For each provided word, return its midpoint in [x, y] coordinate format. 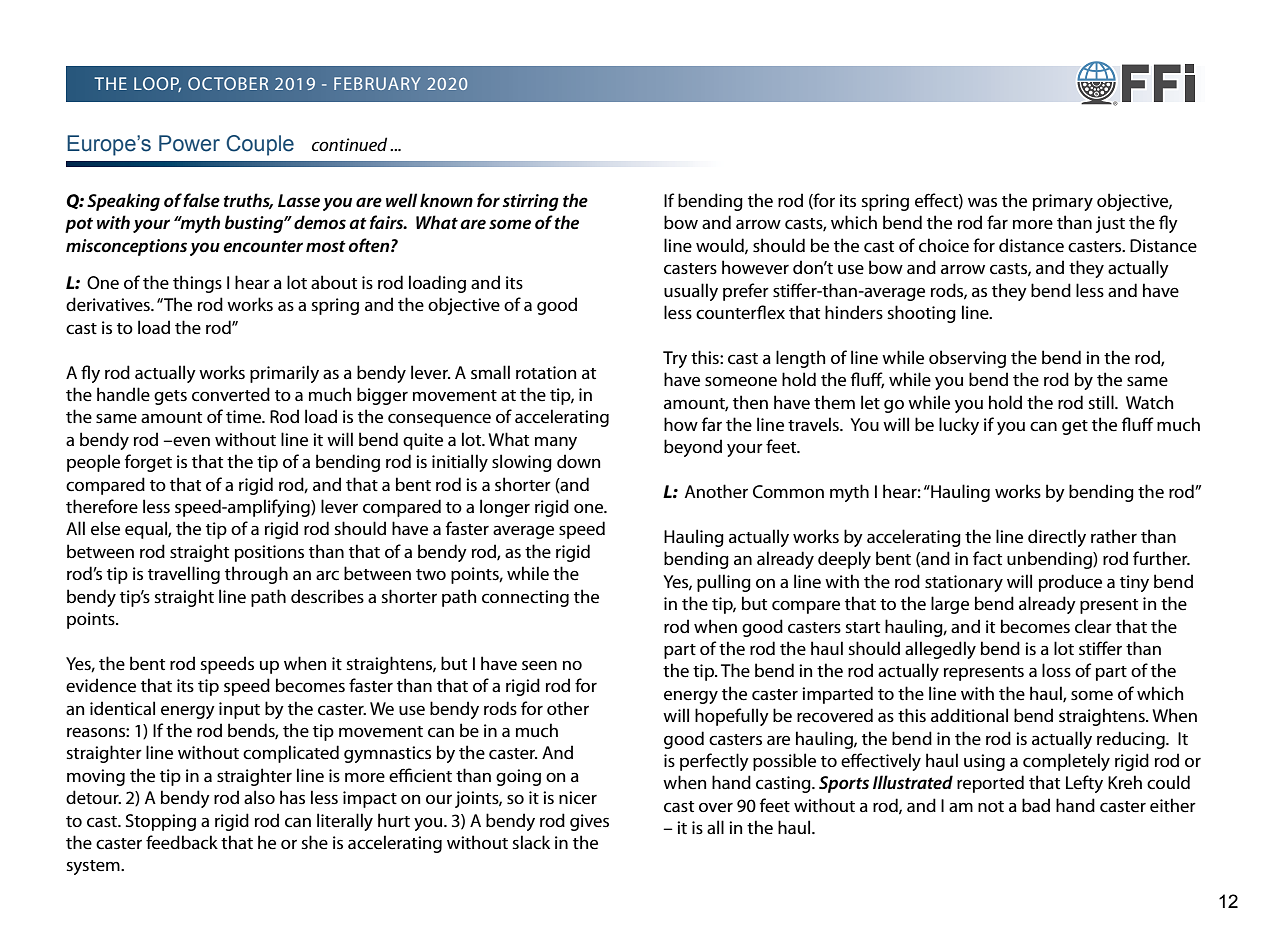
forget [148, 463]
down [578, 461]
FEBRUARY [377, 83]
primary [1063, 202]
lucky [959, 426]
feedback [182, 842]
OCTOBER [228, 83]
